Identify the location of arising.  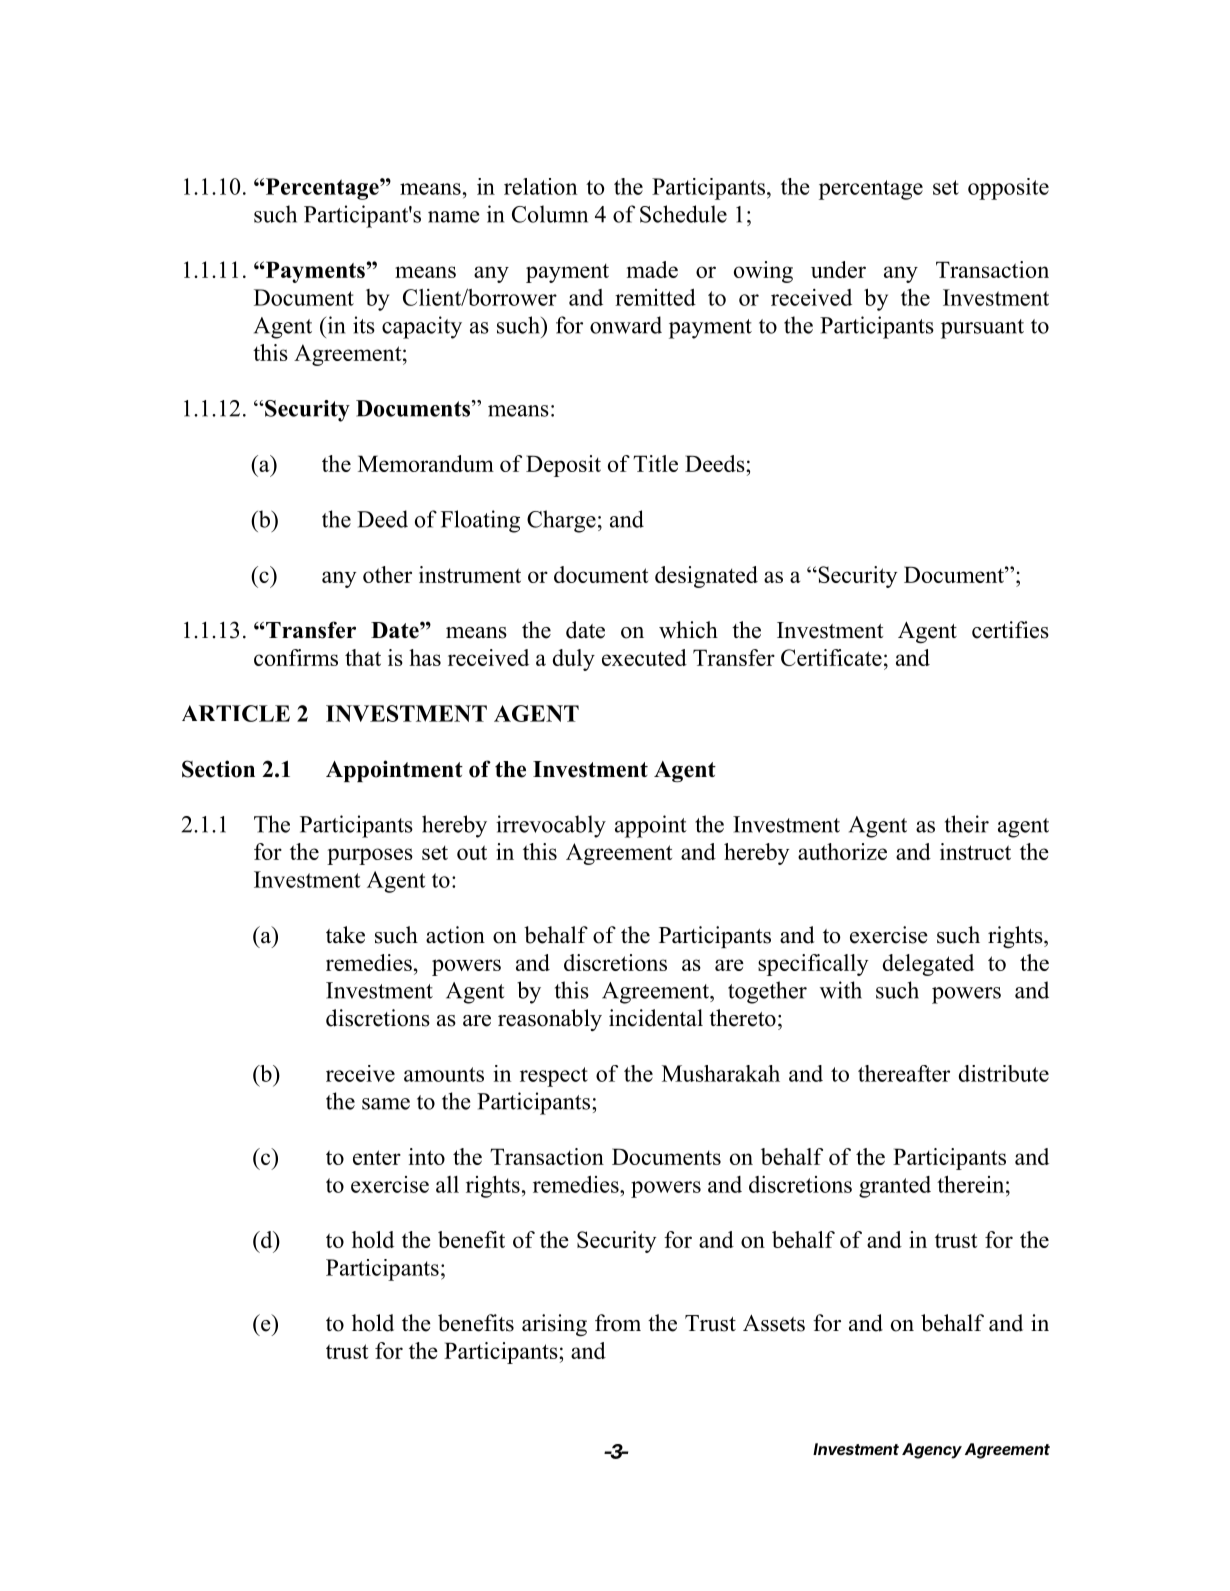
(554, 1325).
